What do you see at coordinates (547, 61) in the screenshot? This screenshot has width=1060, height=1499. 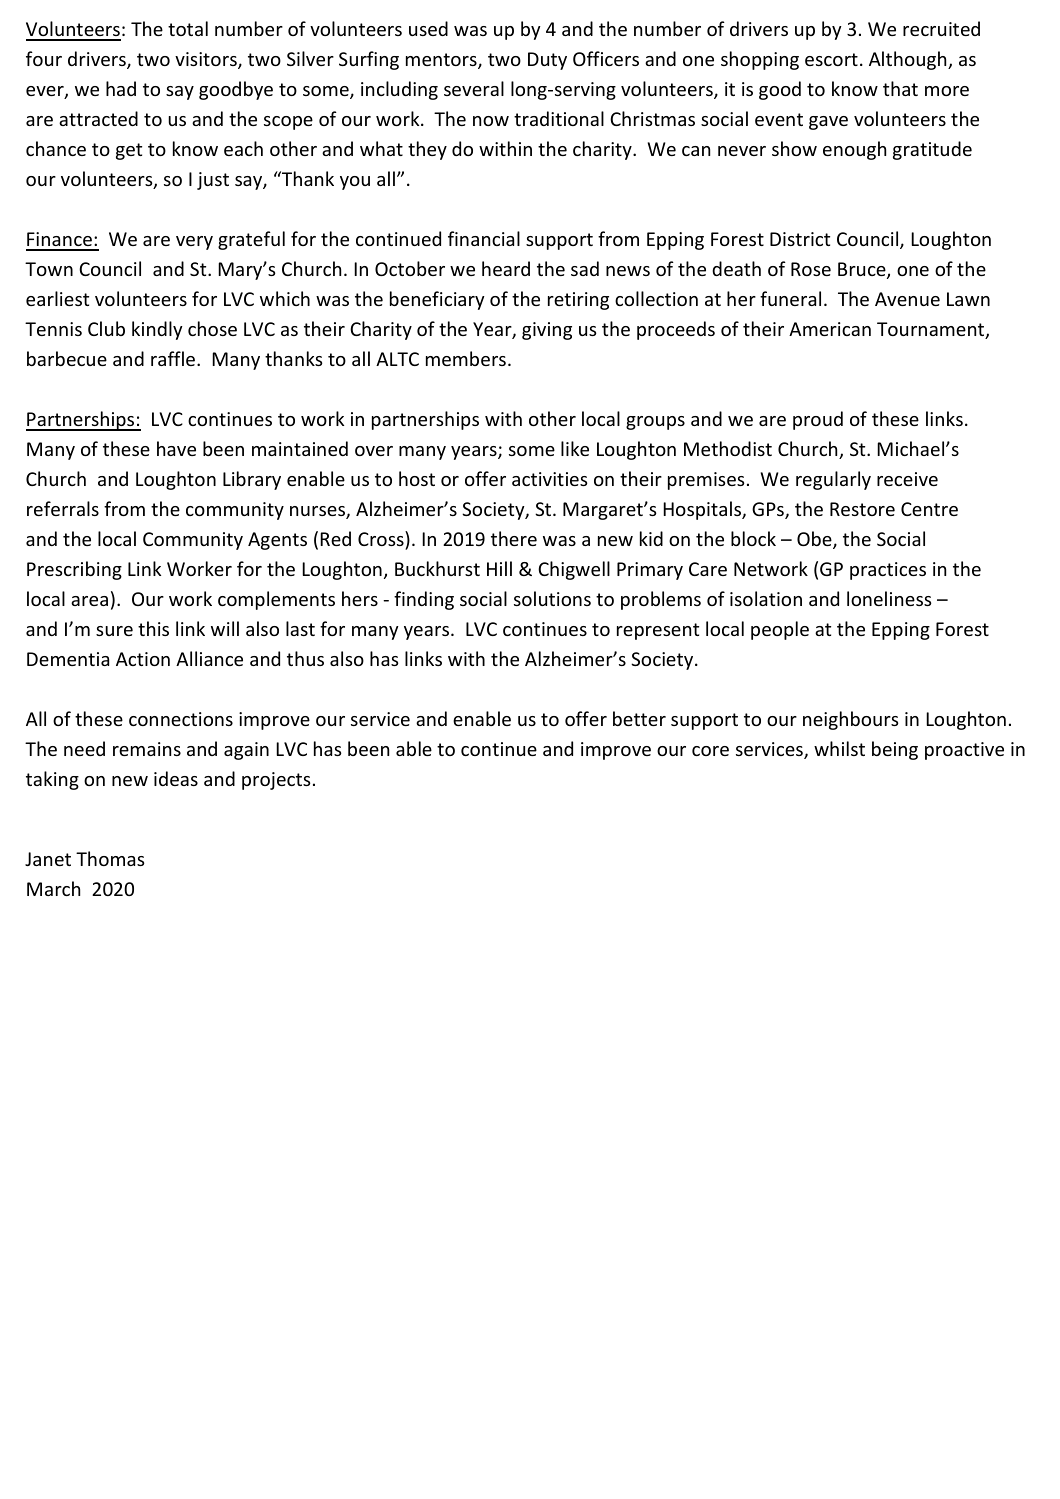 I see `Duty` at bounding box center [547, 61].
